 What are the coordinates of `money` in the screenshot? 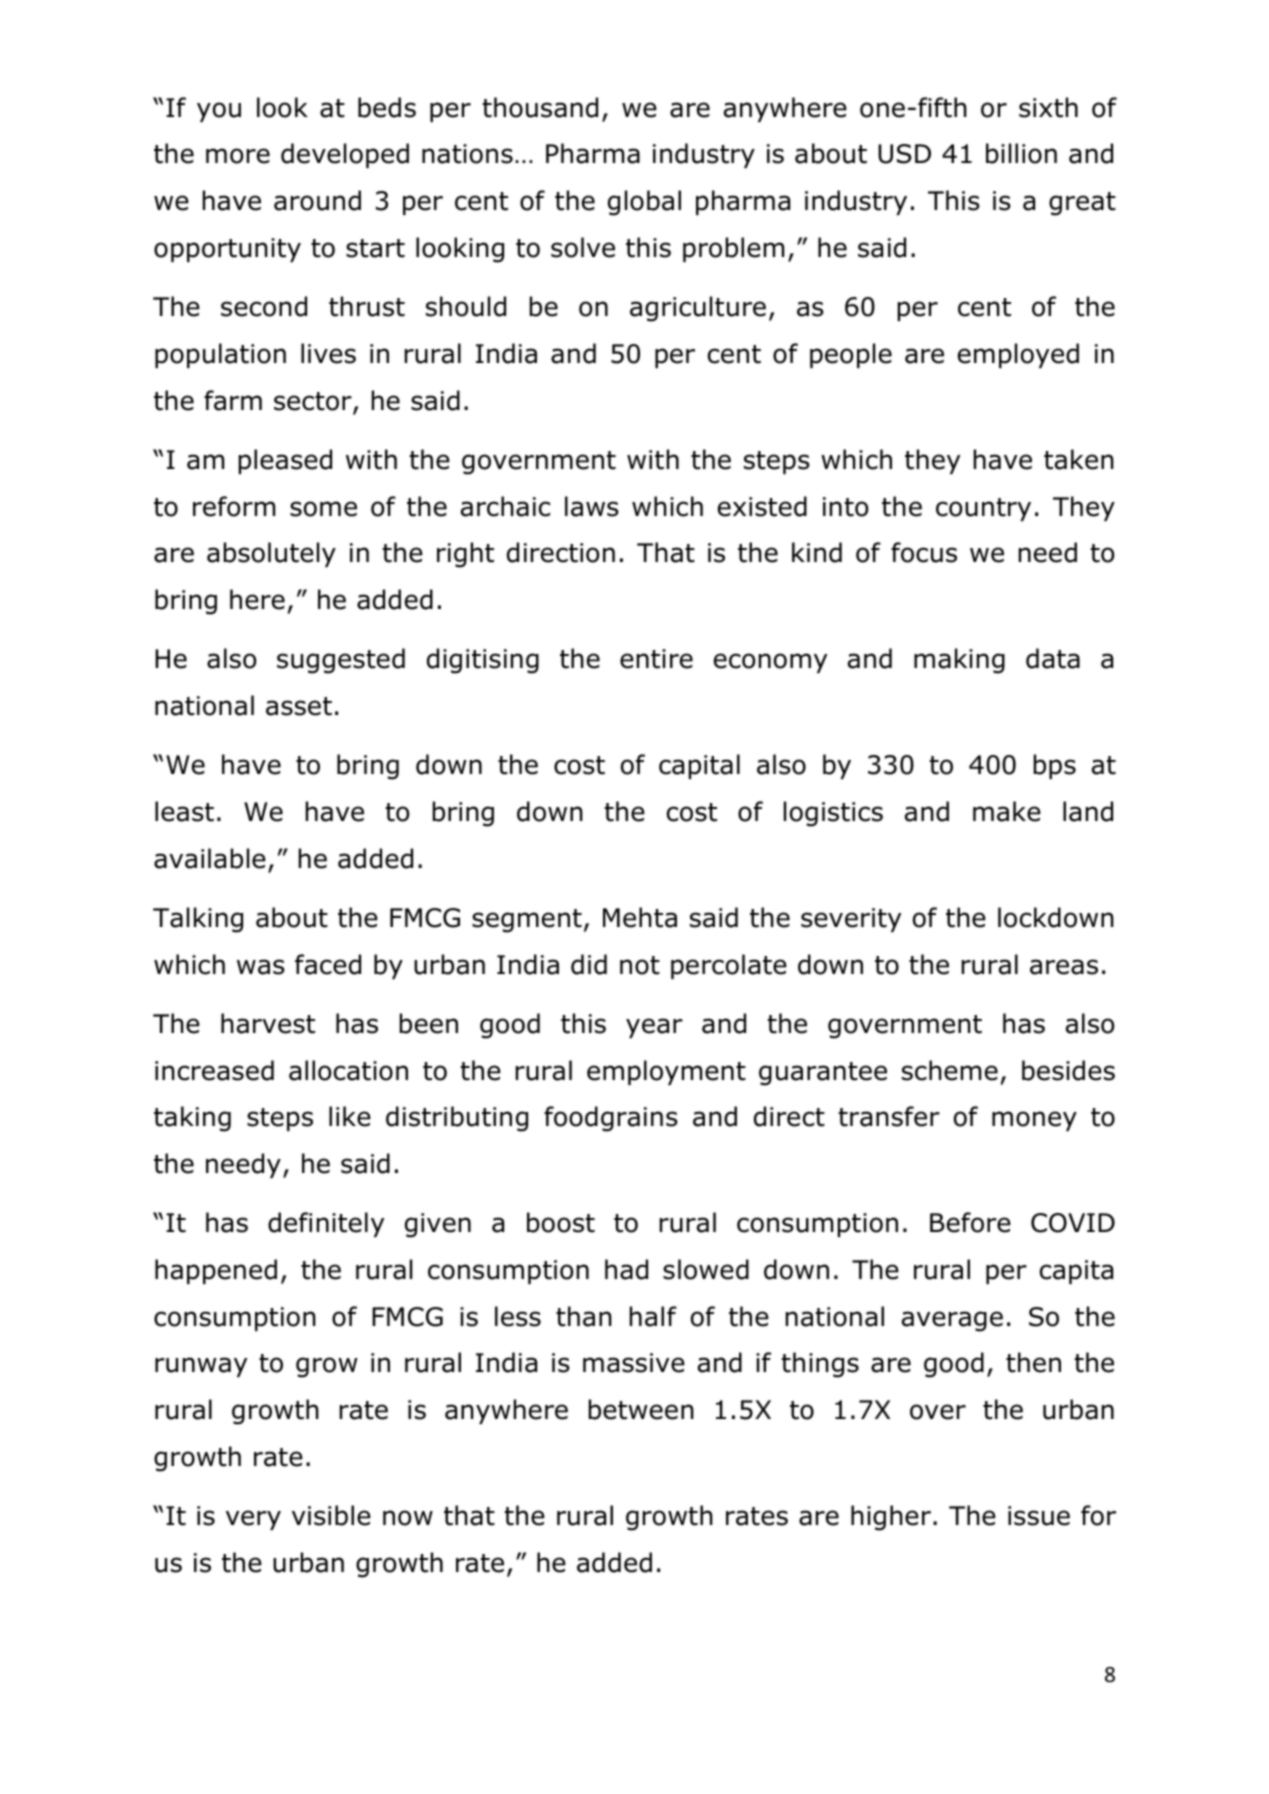 It's located at (1034, 1121).
